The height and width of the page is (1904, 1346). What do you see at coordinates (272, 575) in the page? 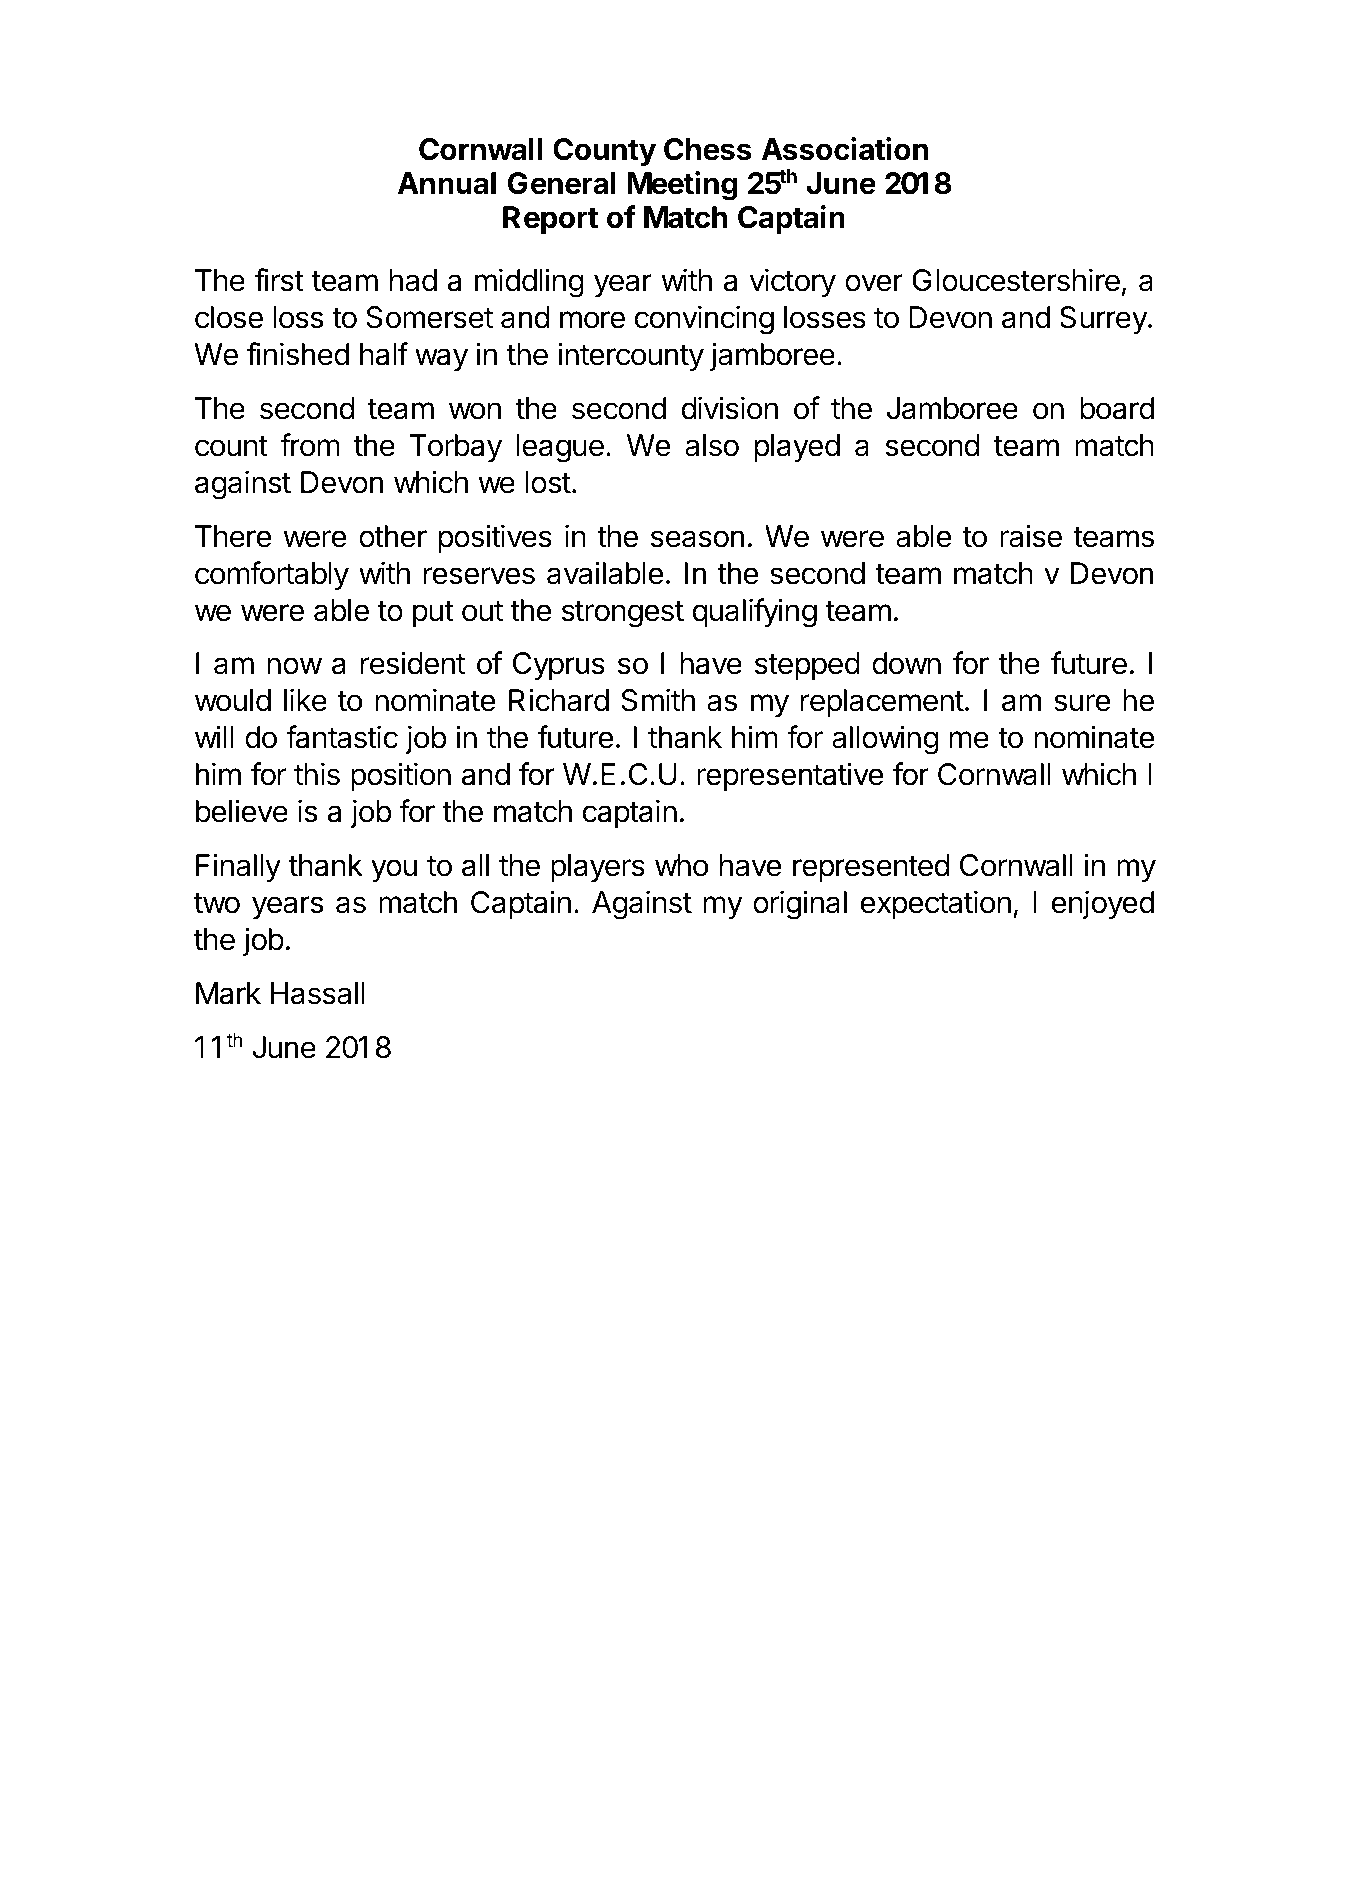
I see `comfortably` at bounding box center [272, 575].
